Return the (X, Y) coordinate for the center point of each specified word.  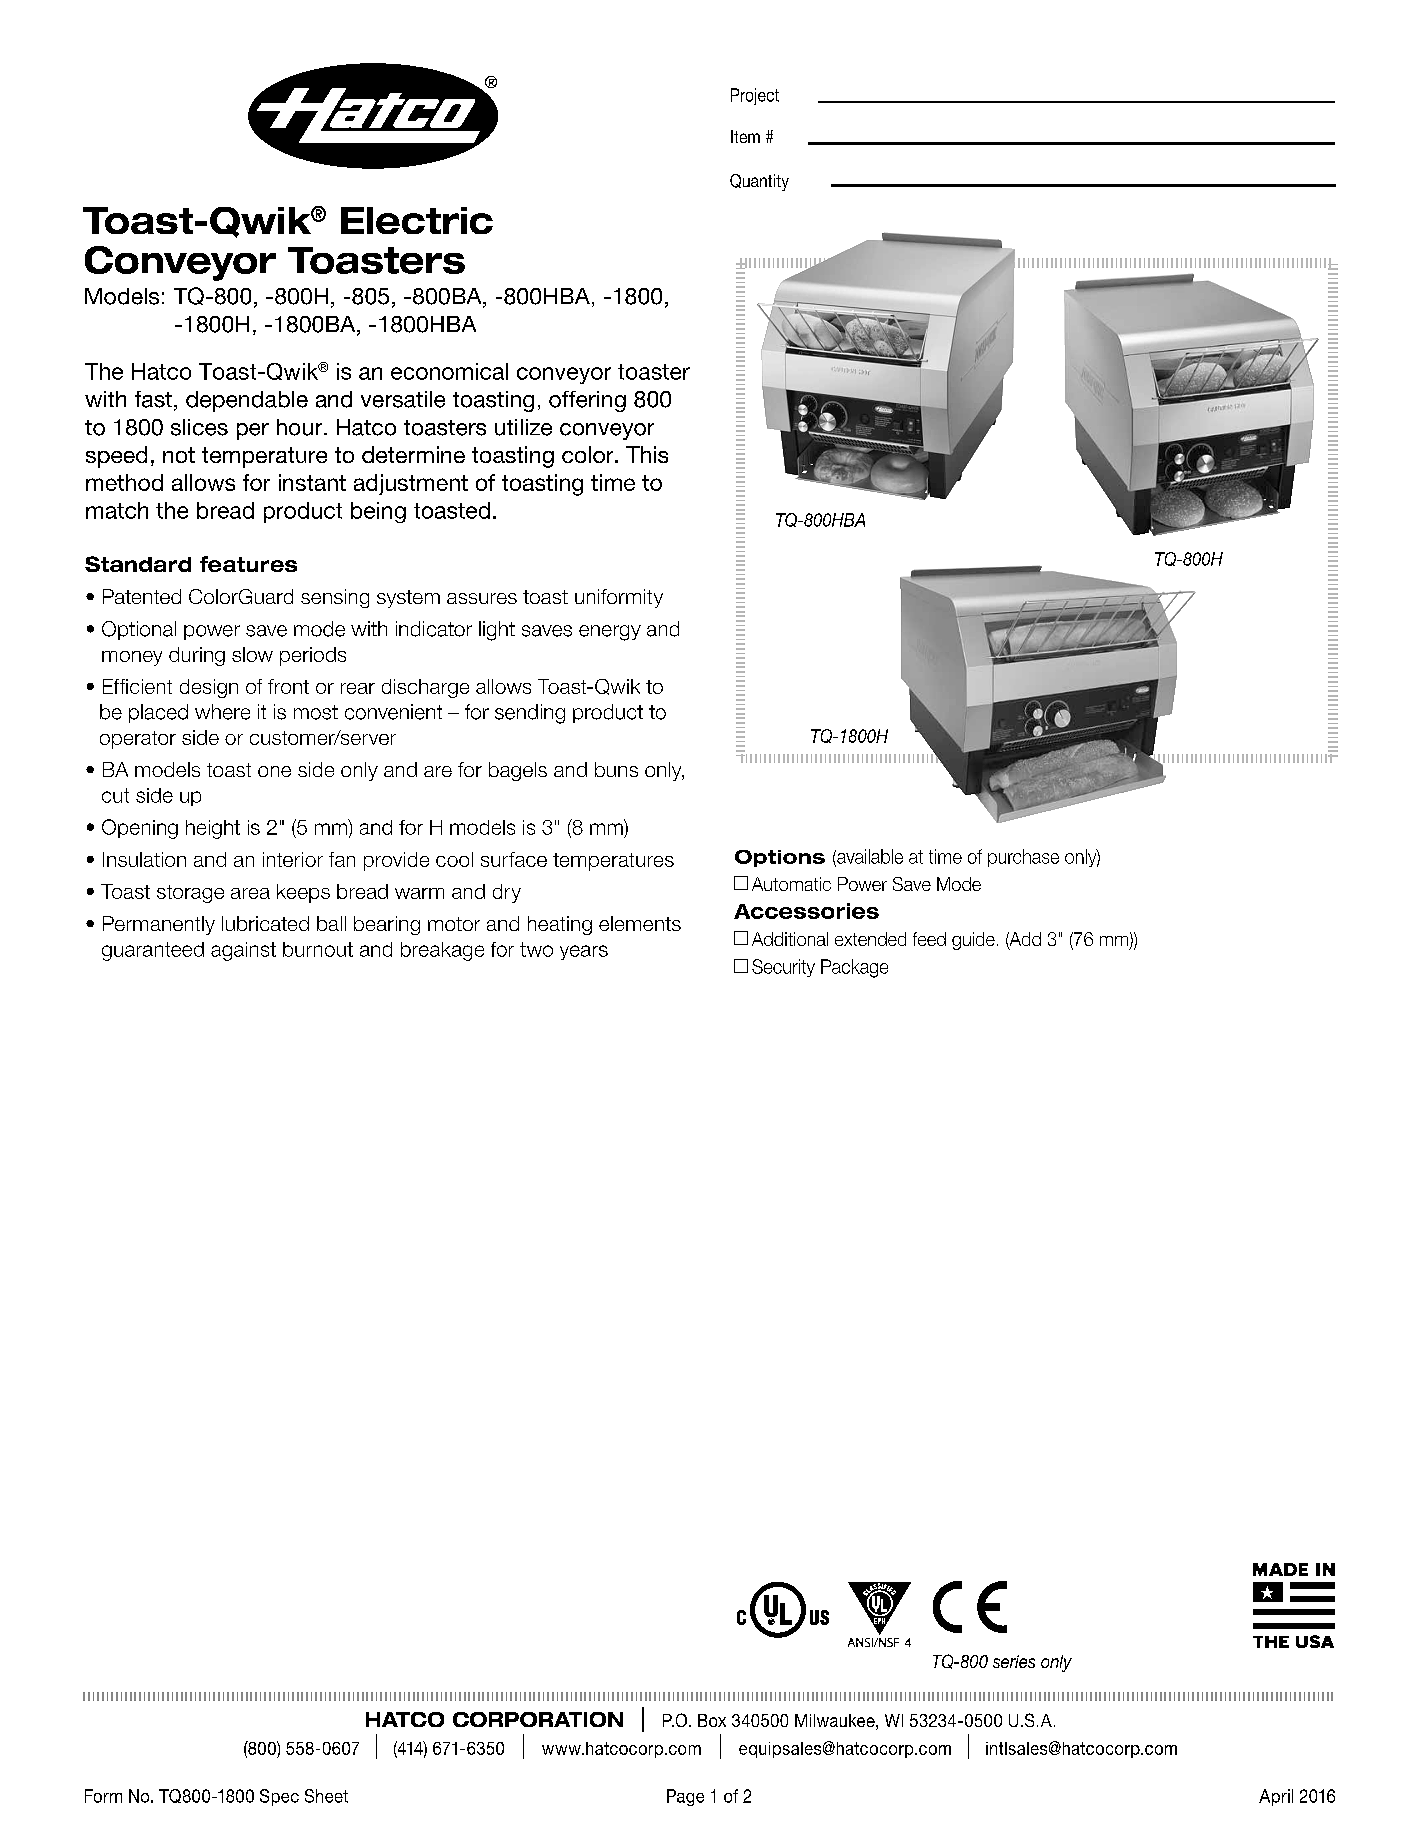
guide (973, 941)
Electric (417, 220)
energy (610, 633)
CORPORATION (538, 1719)
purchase (1023, 858)
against (243, 951)
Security (783, 968)
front (288, 686)
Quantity (759, 182)
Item (745, 136)
